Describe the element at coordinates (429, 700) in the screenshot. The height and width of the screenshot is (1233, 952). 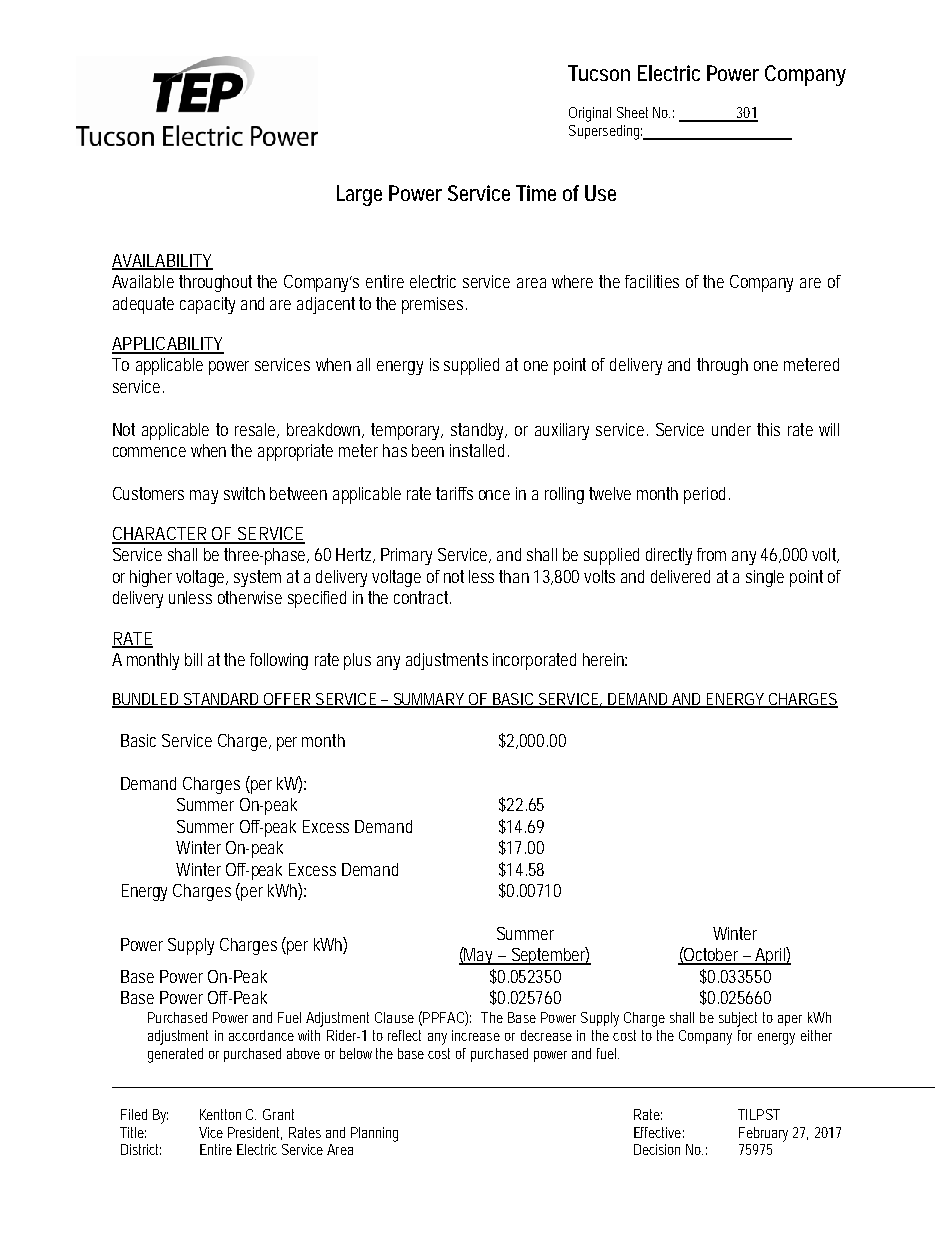
I see `SUMMARY` at that location.
